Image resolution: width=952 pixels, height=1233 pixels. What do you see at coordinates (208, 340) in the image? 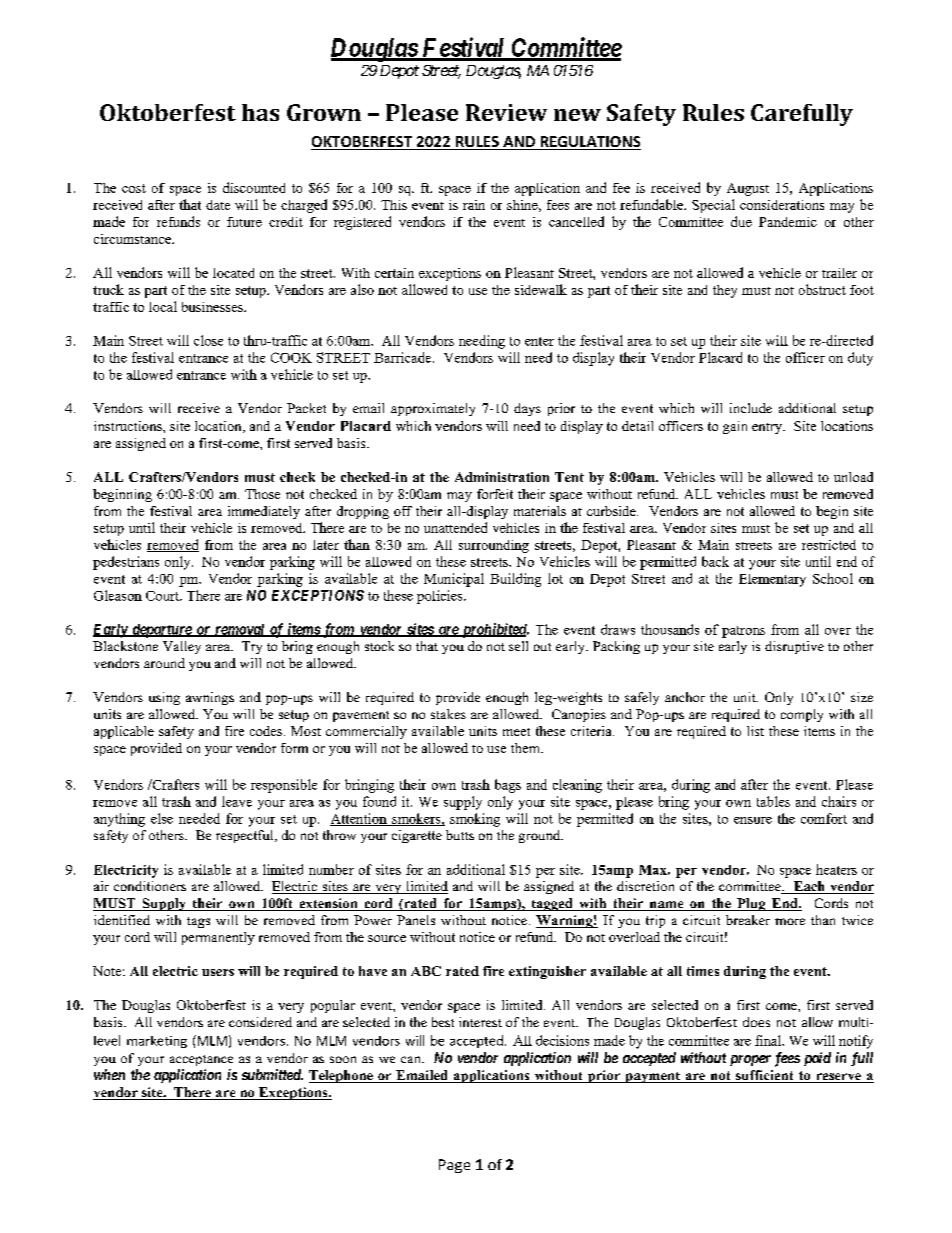
I see `close` at bounding box center [208, 340].
